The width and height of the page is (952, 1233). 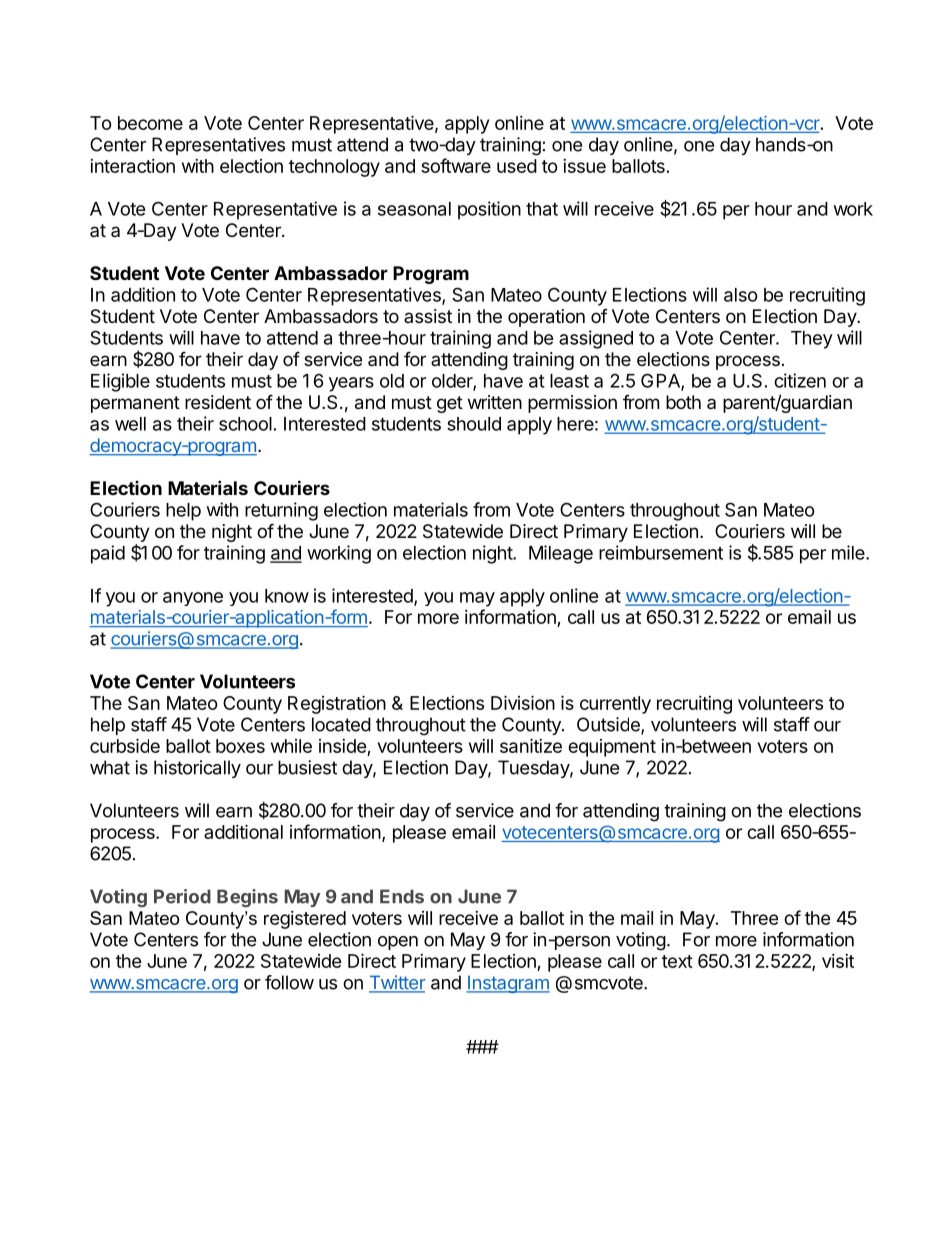 I want to click on Instagram, so click(x=508, y=984).
